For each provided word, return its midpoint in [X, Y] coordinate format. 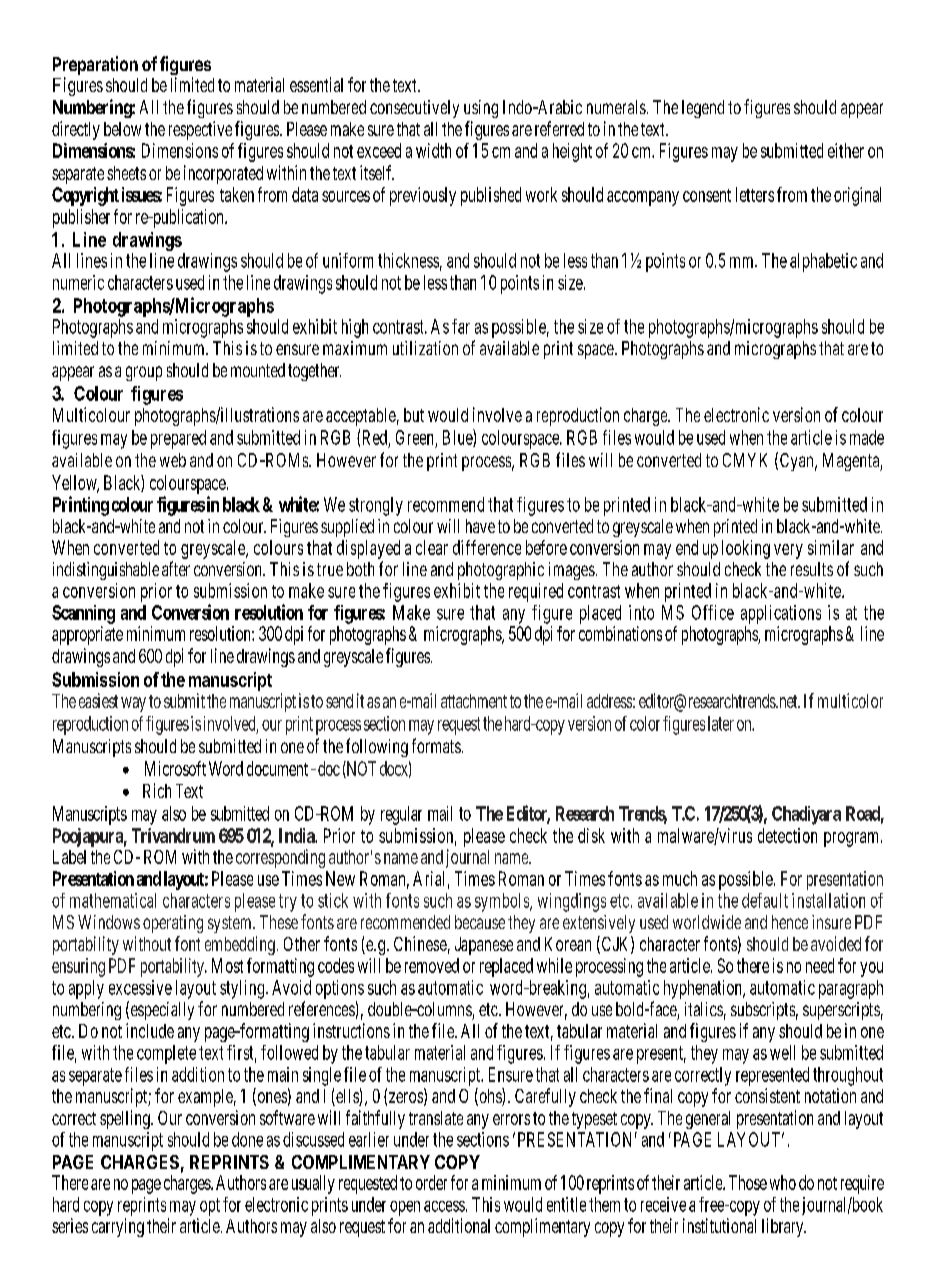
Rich [157, 790]
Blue [458, 438]
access [444, 1206]
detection [787, 835]
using [481, 109]
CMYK [745, 460]
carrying [118, 1227]
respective [200, 130]
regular [401, 815]
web [173, 460]
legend [703, 109]
